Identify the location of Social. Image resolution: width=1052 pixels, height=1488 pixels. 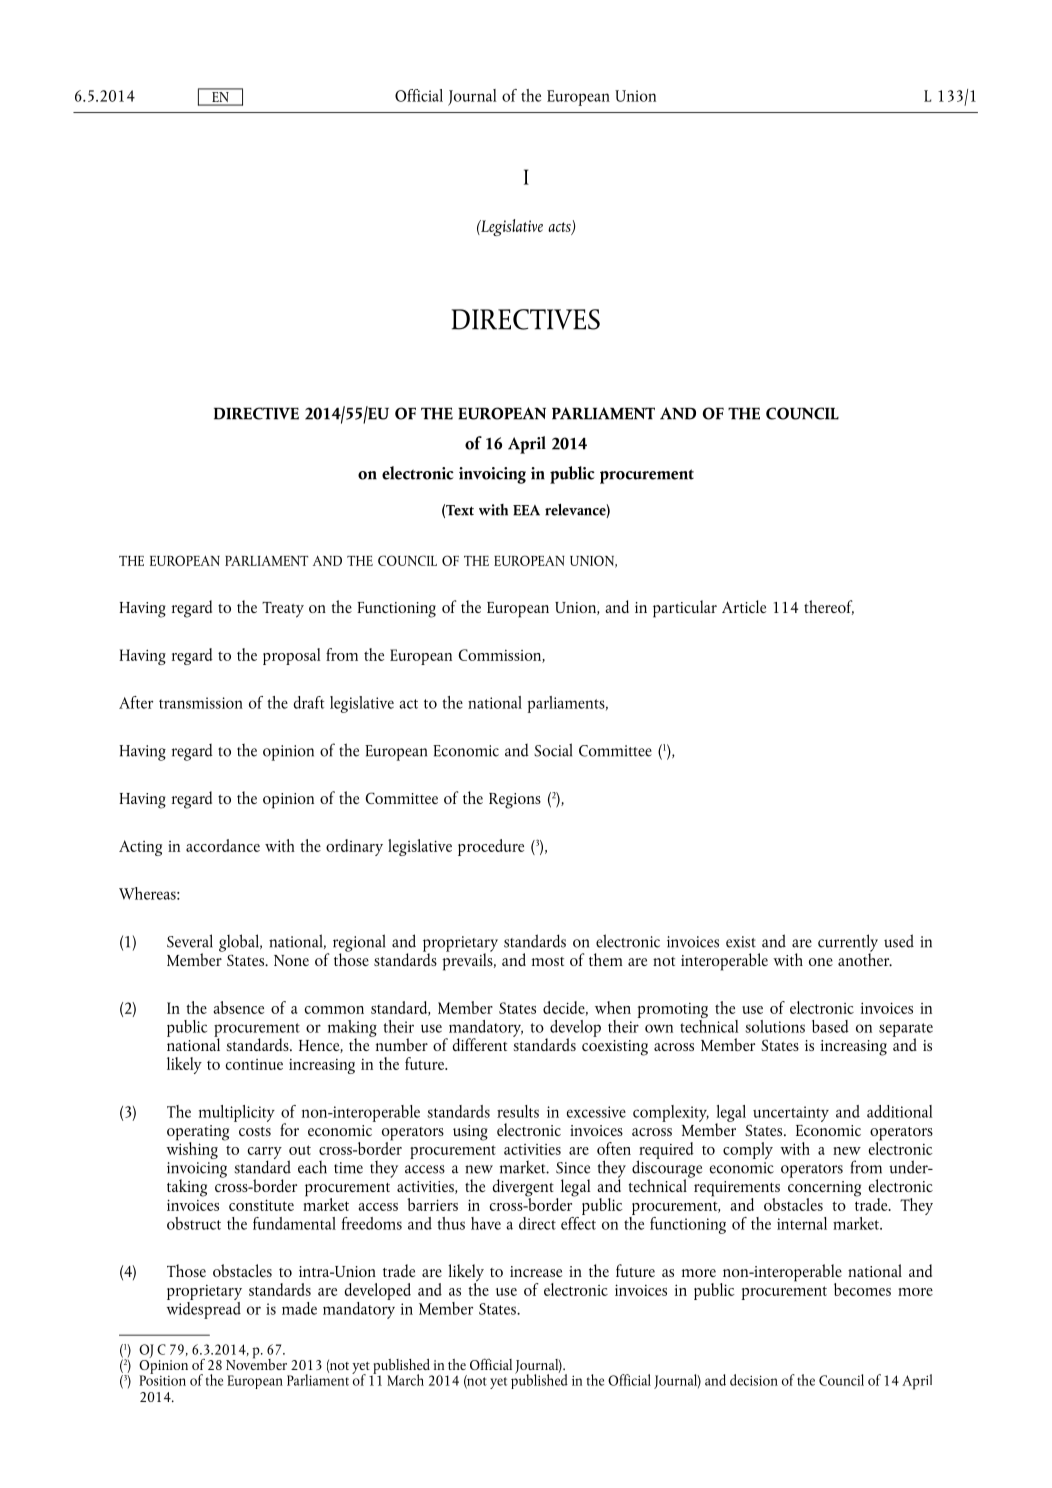
(553, 750).
